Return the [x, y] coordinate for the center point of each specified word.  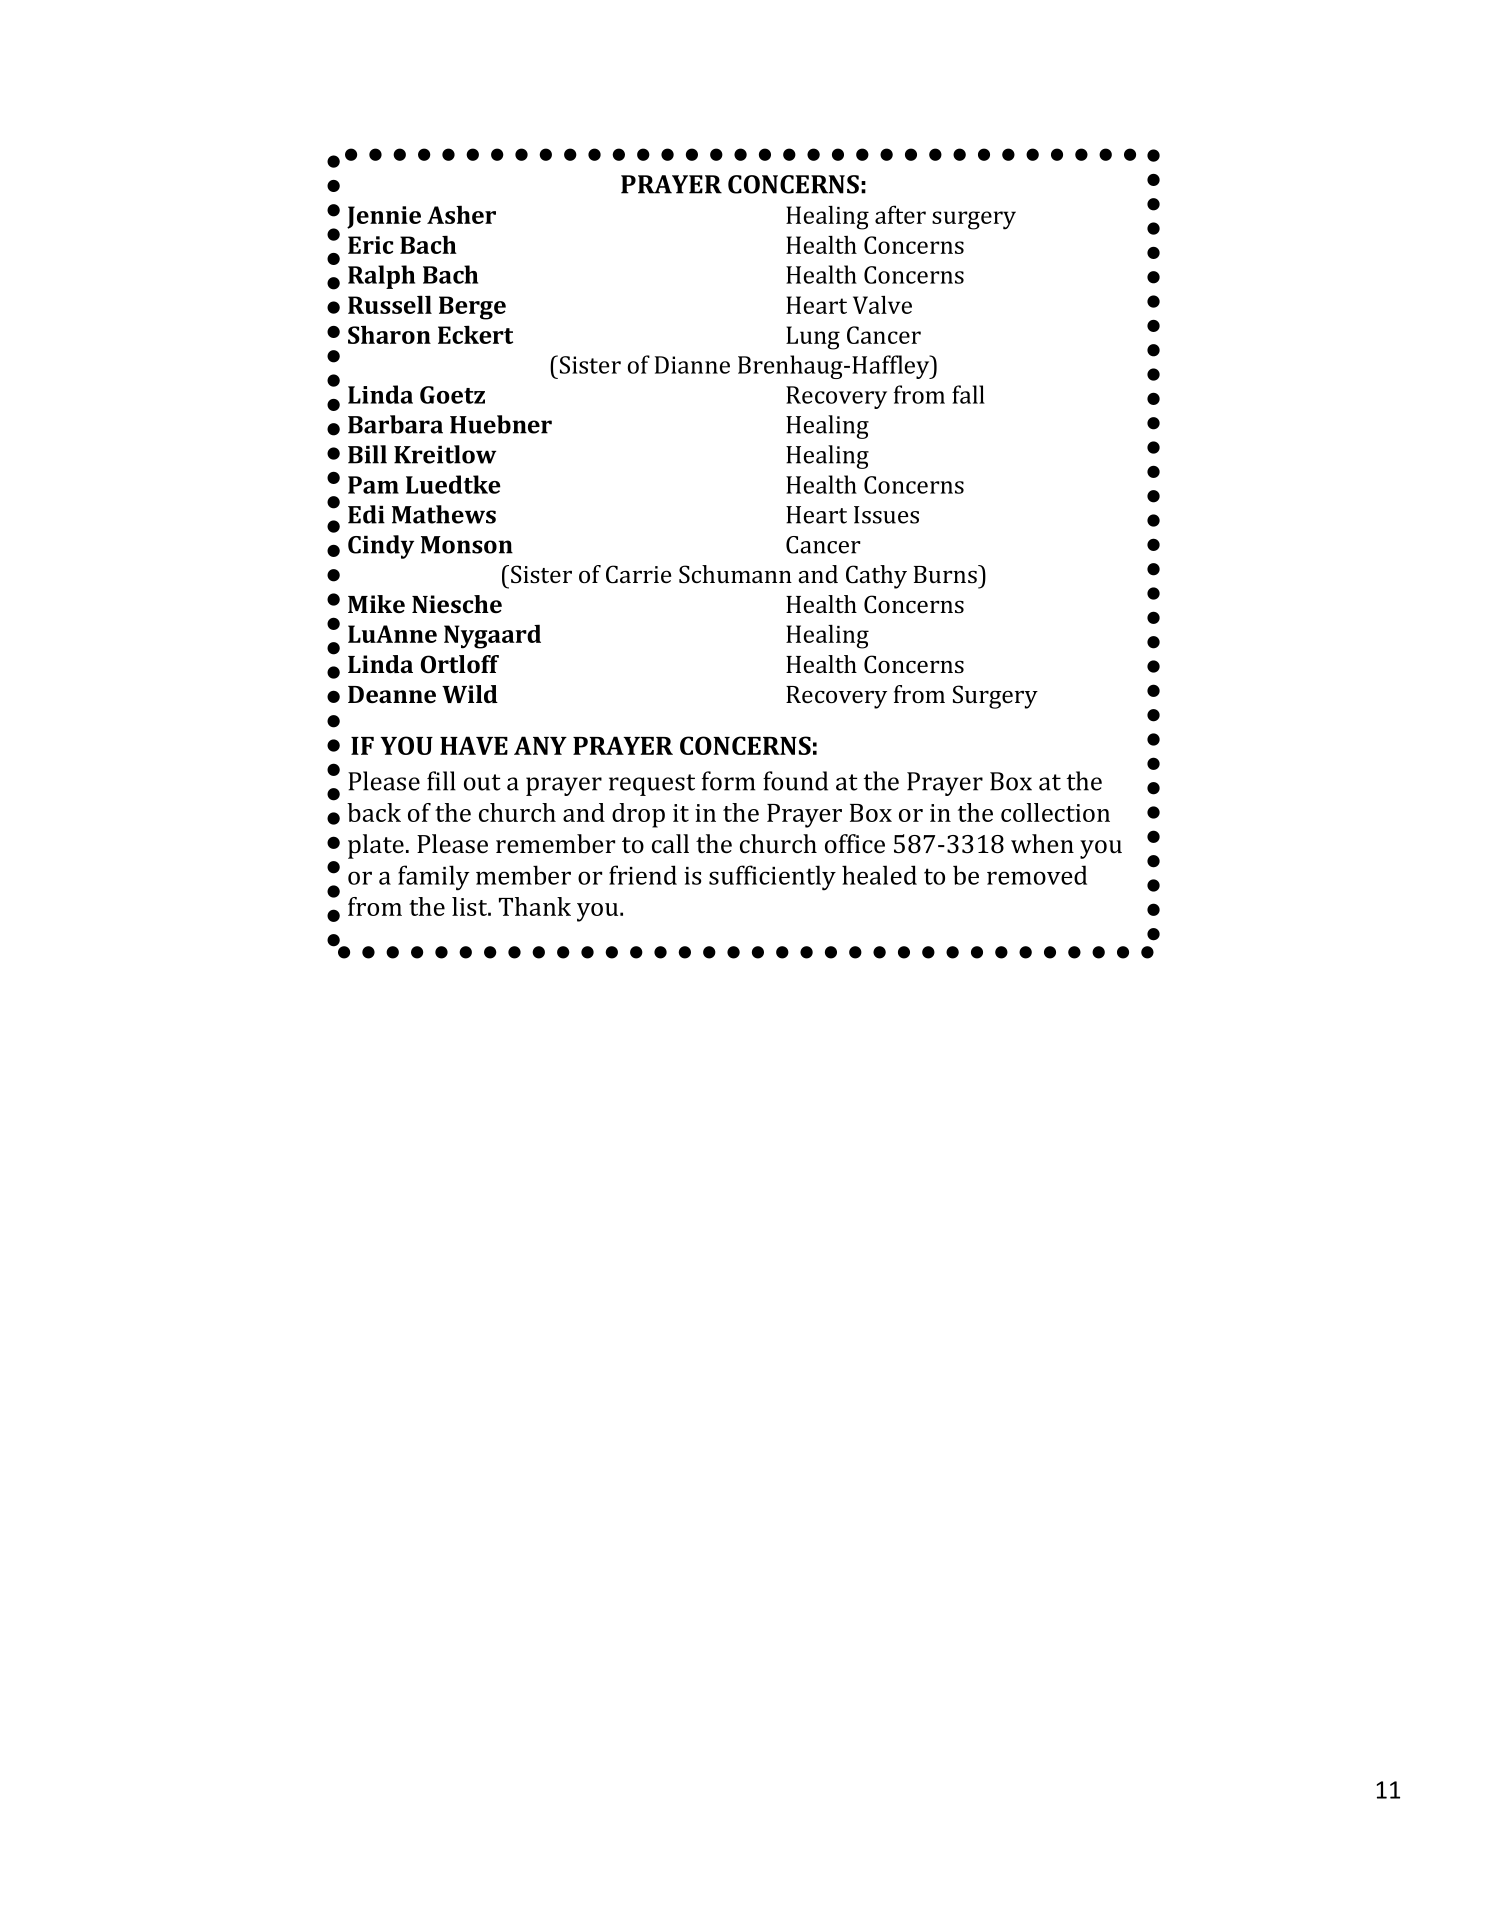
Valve [882, 305]
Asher [461, 214]
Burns [946, 574]
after [900, 214]
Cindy [381, 547]
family [434, 878]
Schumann [735, 574]
